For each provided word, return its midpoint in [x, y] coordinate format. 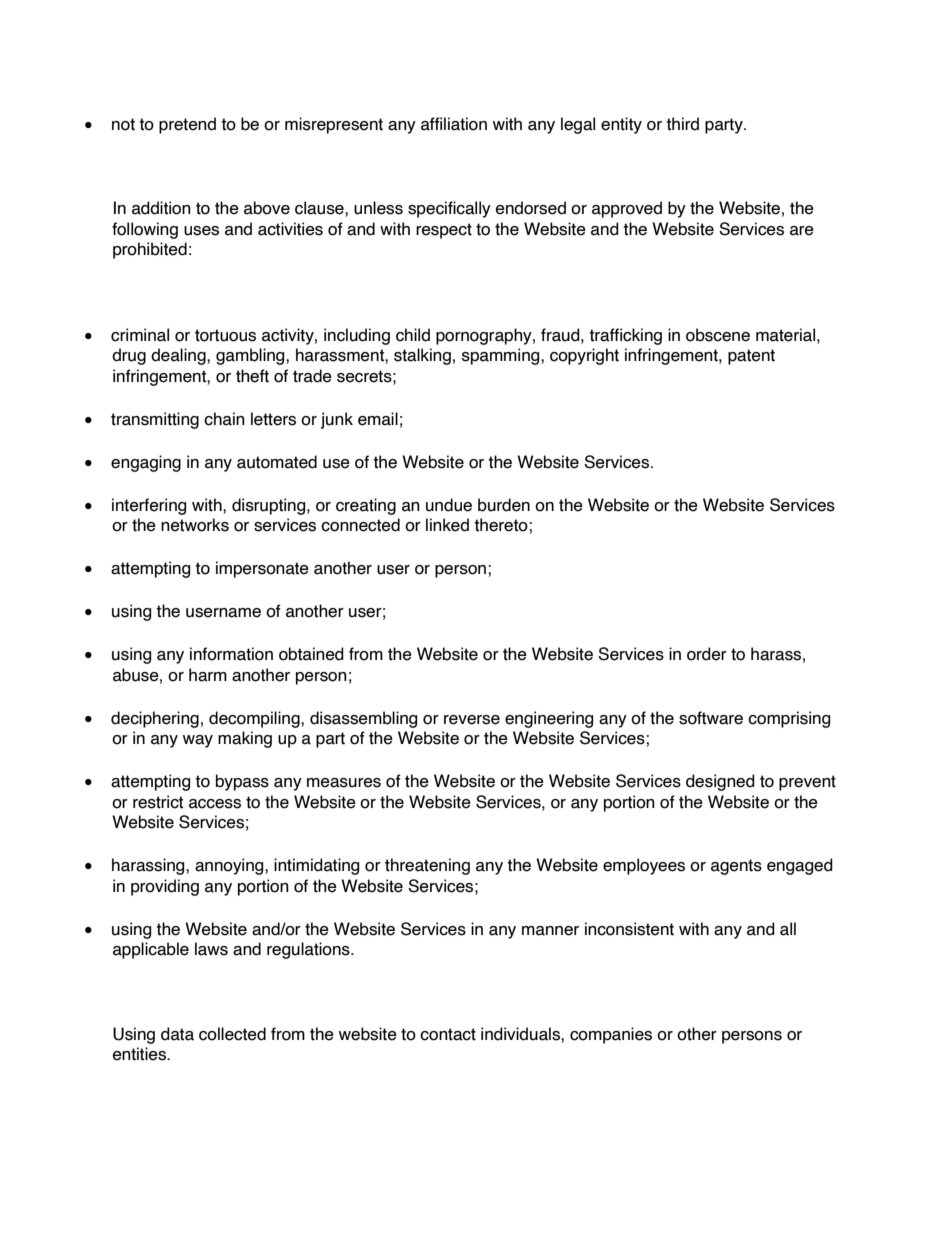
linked [447, 525]
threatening [427, 866]
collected [232, 1034]
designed [720, 782]
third [682, 124]
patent [751, 357]
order [707, 654]
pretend [187, 125]
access [215, 804]
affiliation [454, 124]
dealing [179, 356]
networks [195, 525]
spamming [502, 356]
